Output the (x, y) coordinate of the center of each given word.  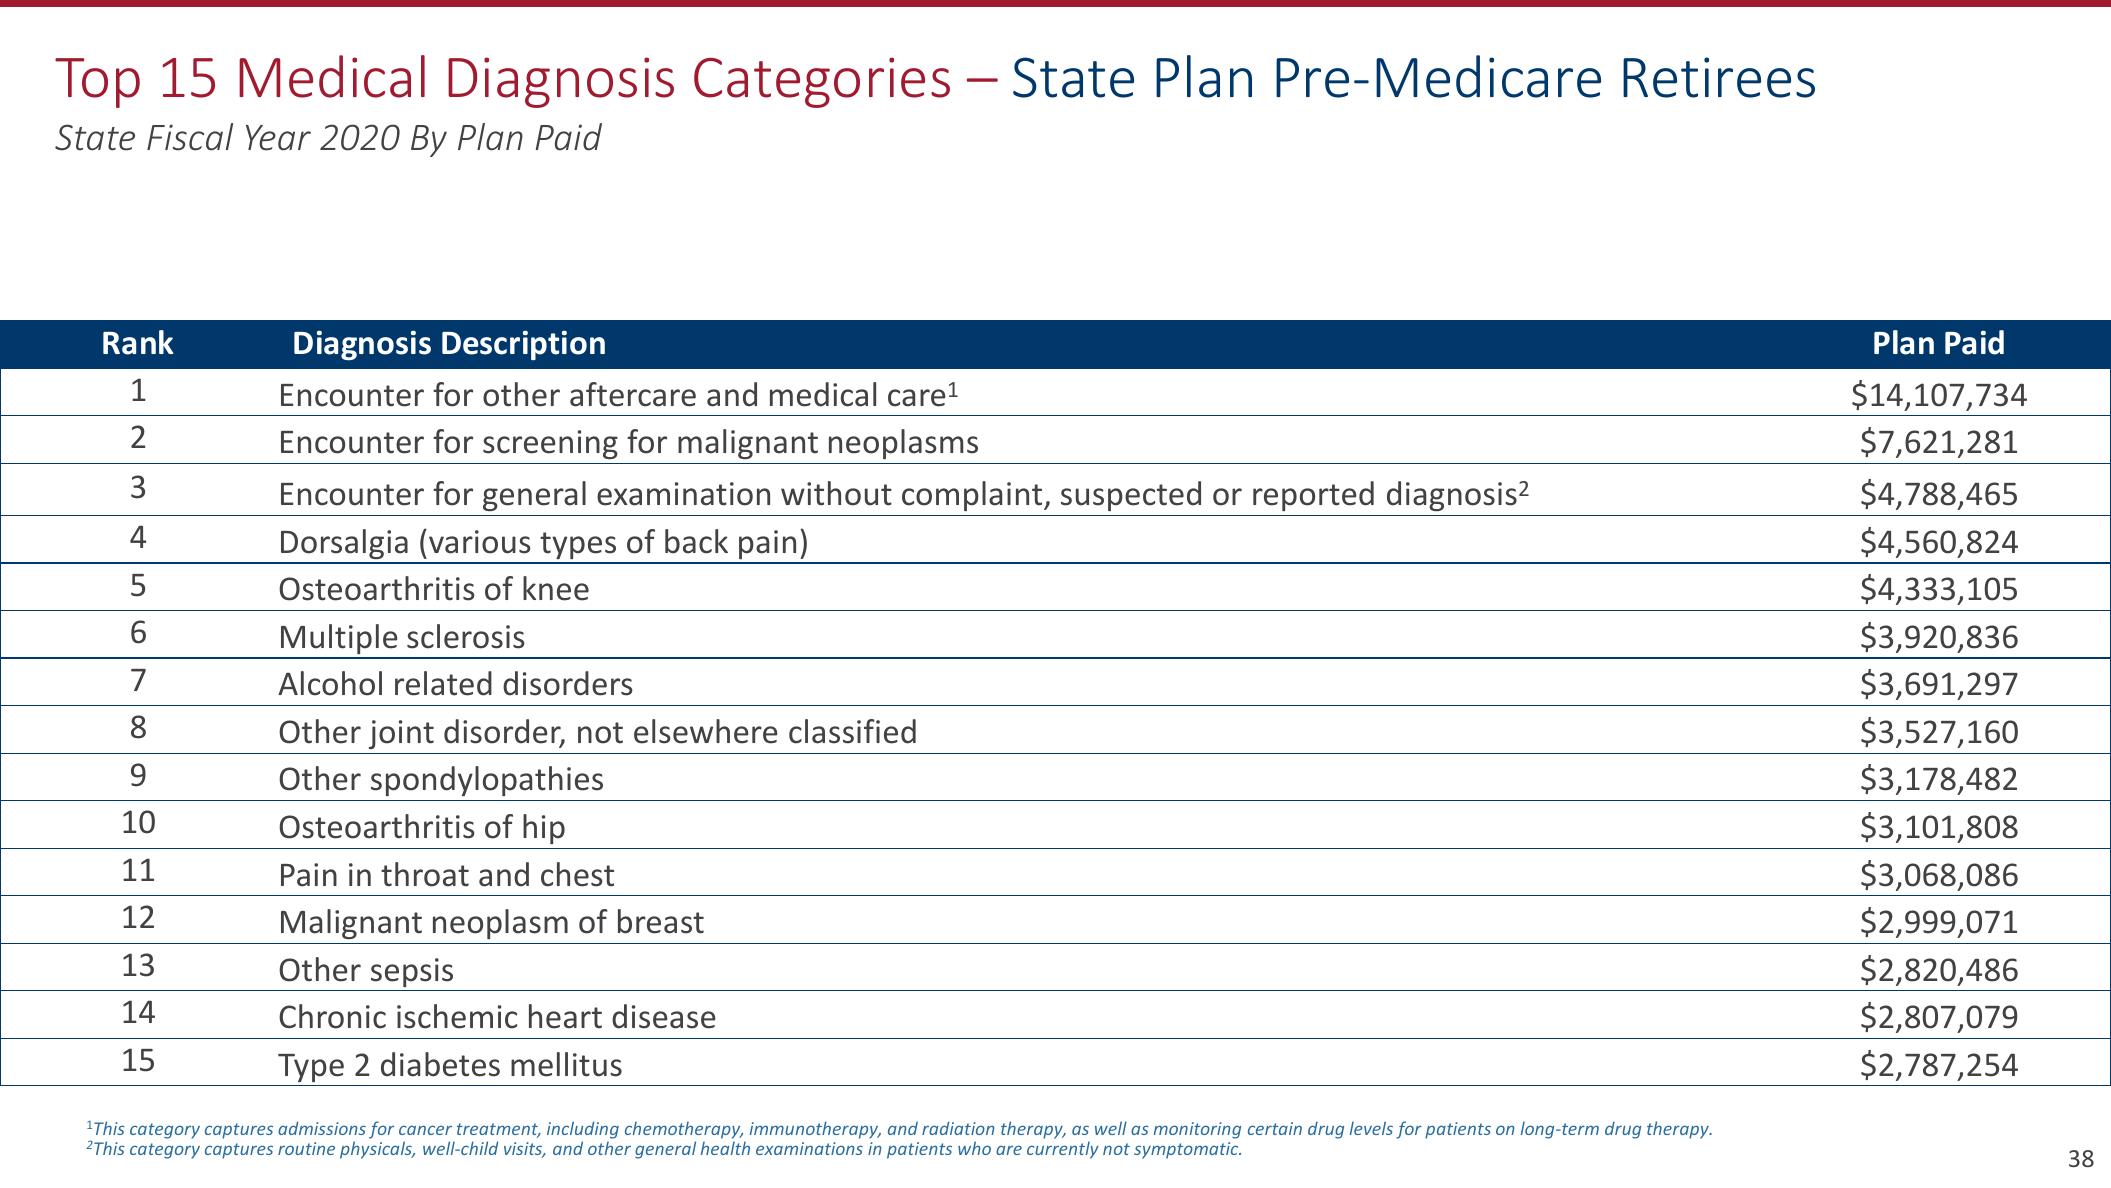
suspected (1131, 496)
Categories (822, 82)
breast (661, 921)
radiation (958, 1128)
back (696, 541)
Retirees (1719, 77)
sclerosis (466, 636)
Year (278, 138)
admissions (322, 1128)
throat (425, 874)
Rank (138, 342)
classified (852, 731)
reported (1313, 496)
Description (523, 345)
